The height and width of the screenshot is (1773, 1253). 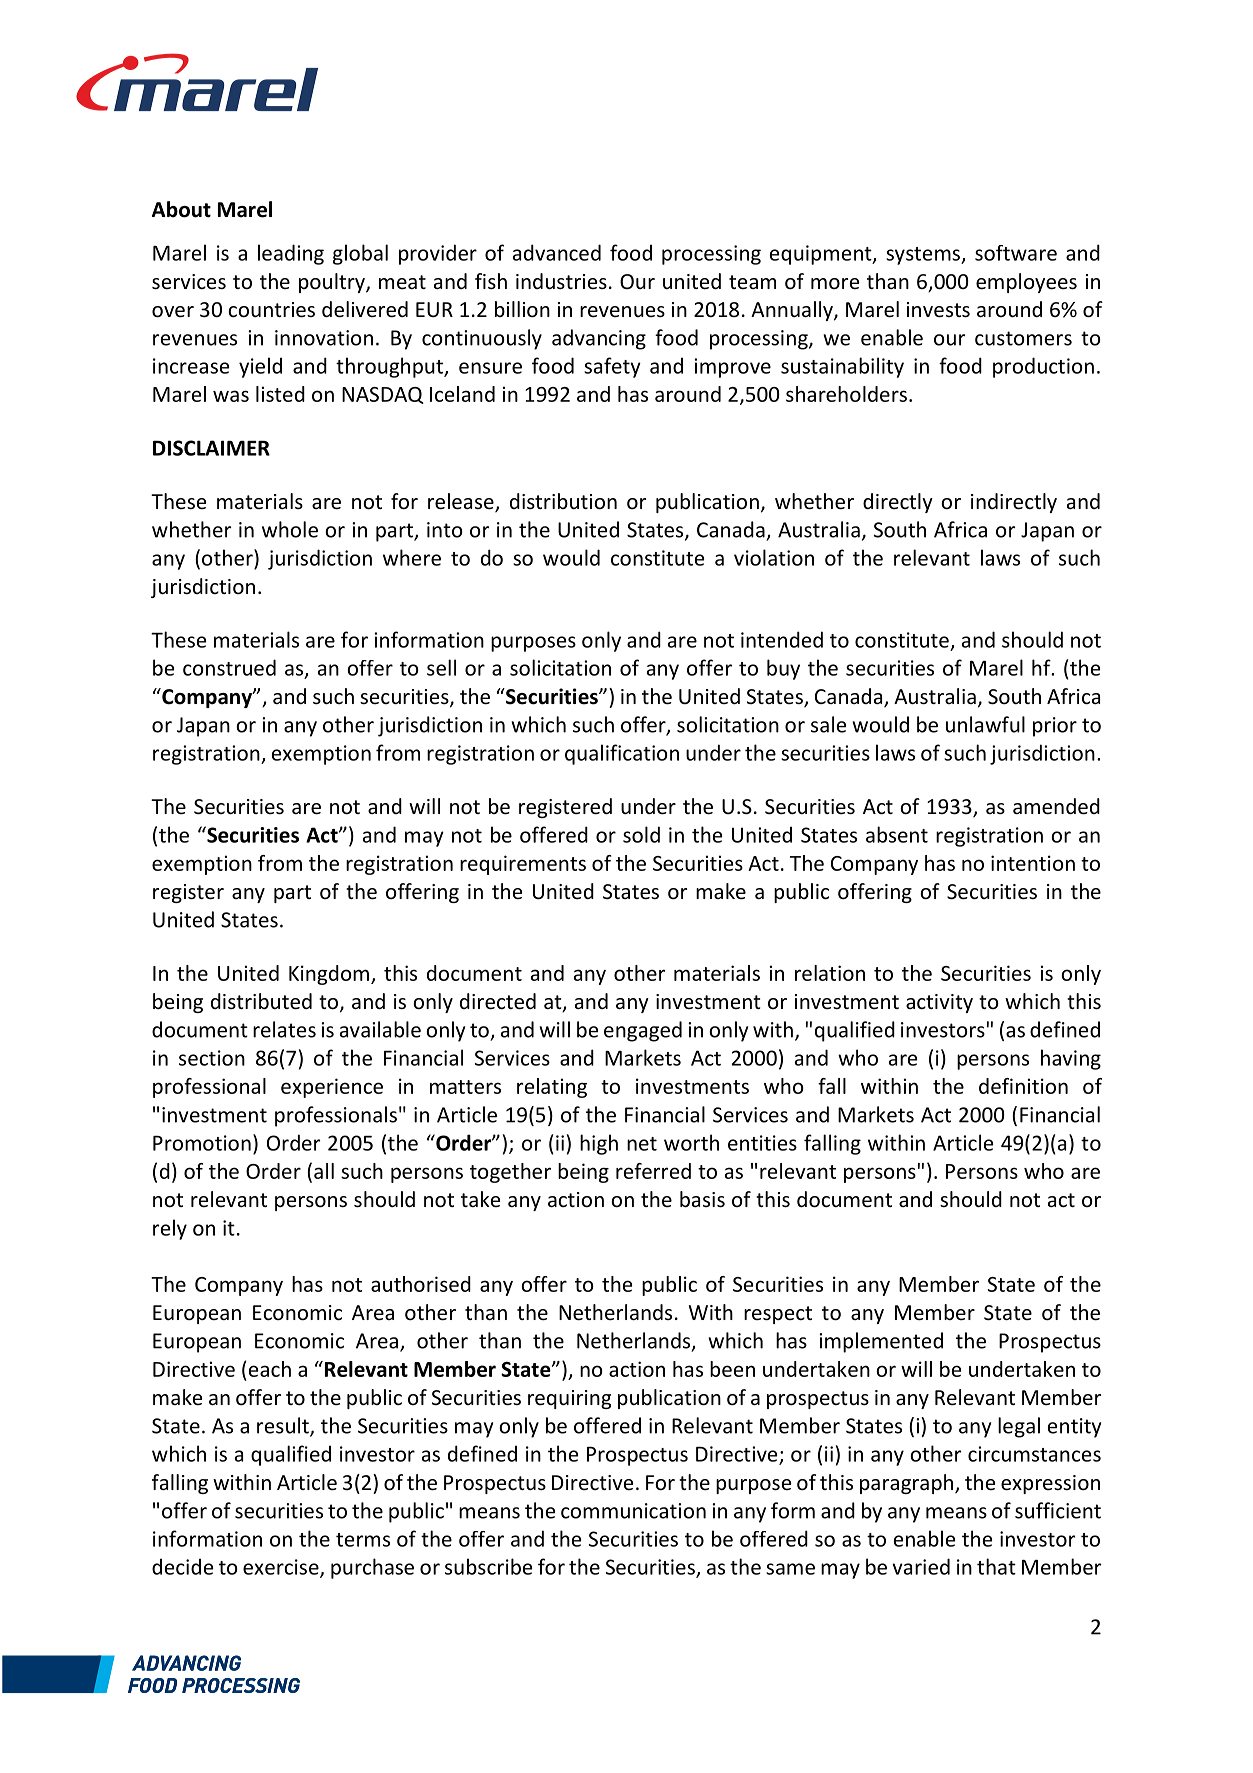 What do you see at coordinates (924, 256) in the screenshot?
I see `systems` at bounding box center [924, 256].
